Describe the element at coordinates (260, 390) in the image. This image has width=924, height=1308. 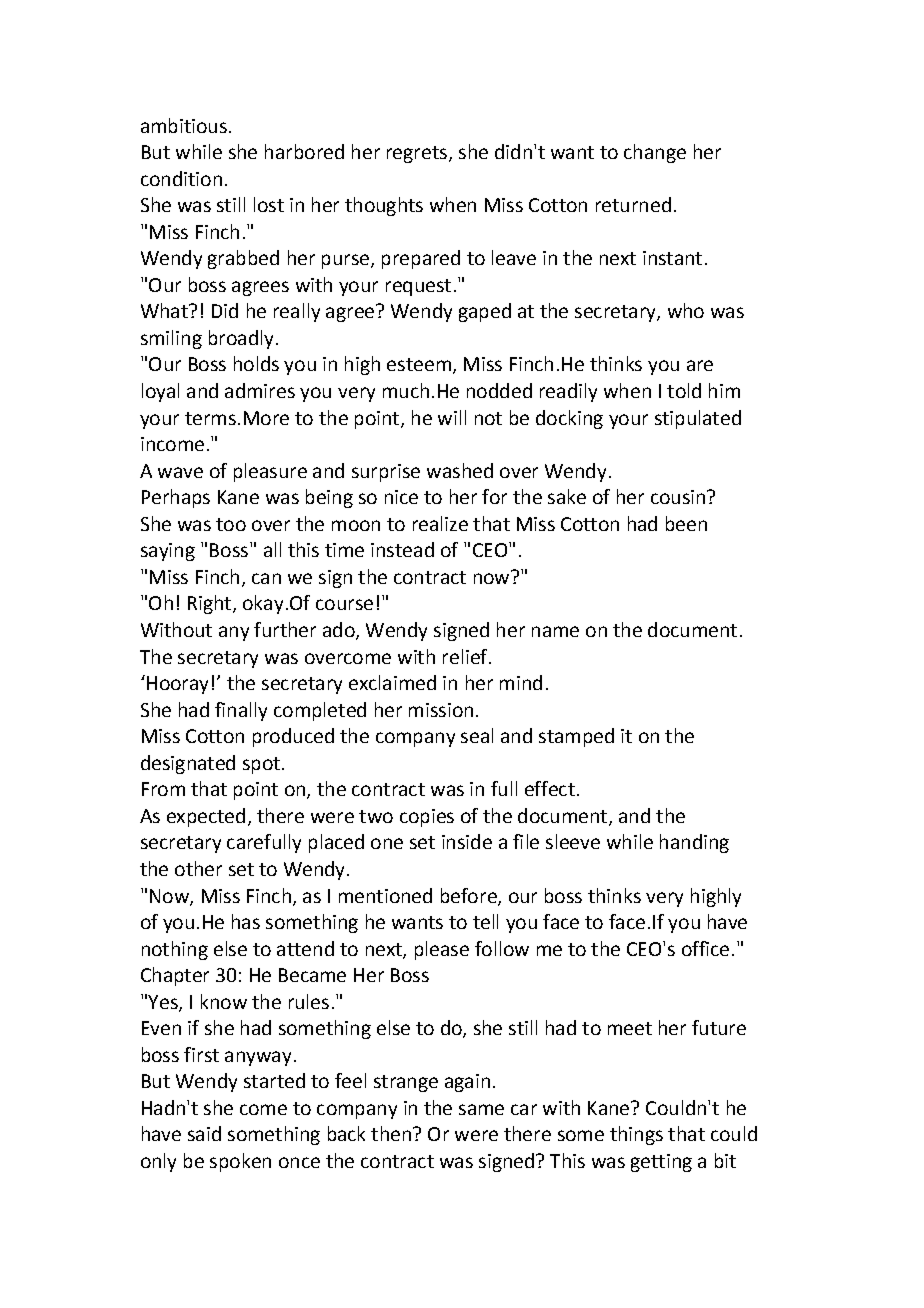
I see `admires` at that location.
